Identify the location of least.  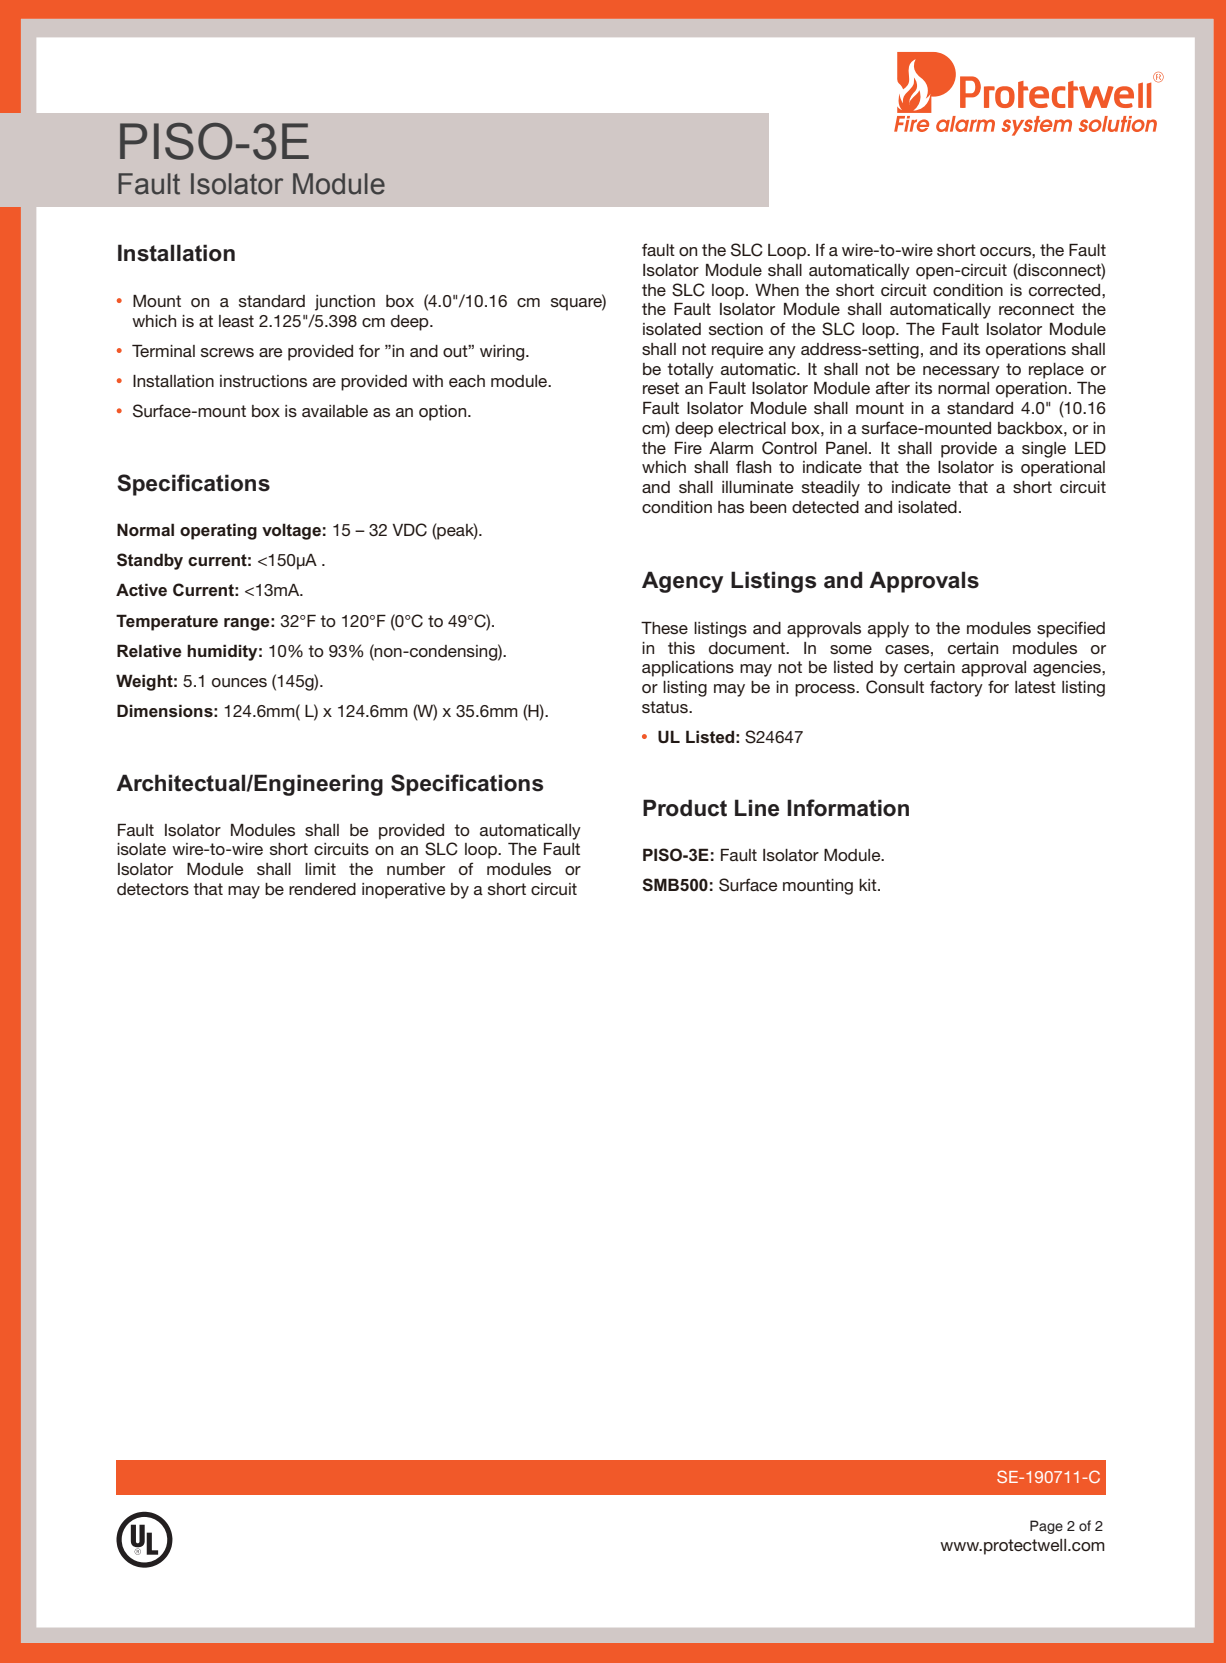
(236, 321).
